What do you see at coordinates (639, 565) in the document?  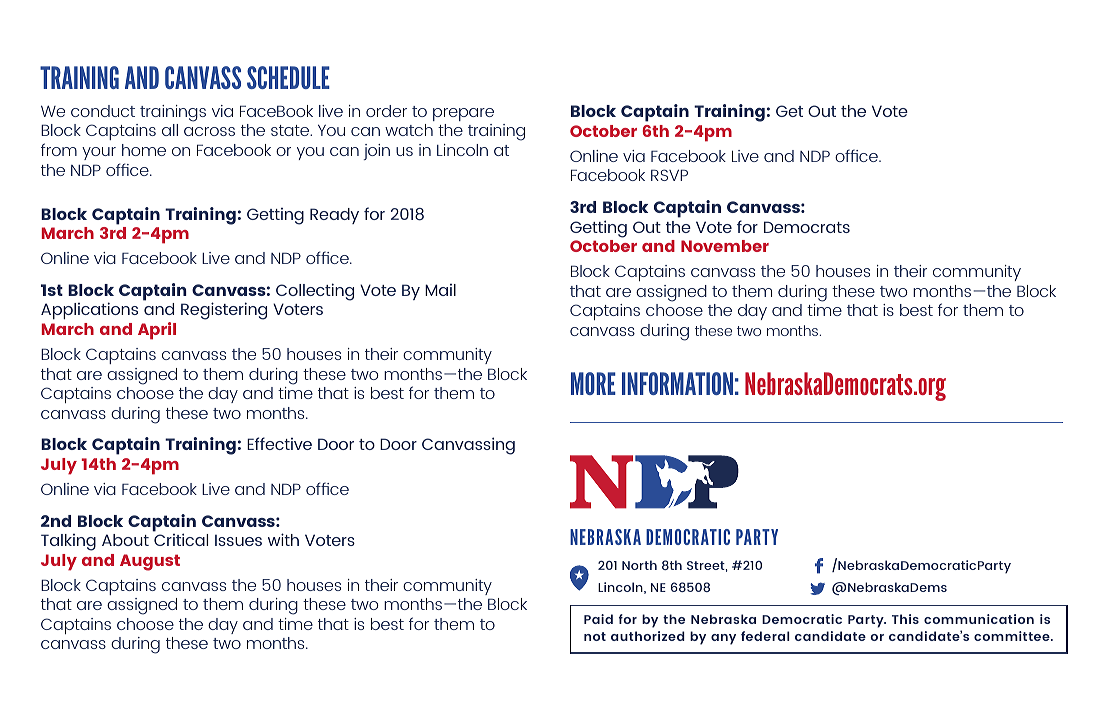 I see `North` at bounding box center [639, 565].
